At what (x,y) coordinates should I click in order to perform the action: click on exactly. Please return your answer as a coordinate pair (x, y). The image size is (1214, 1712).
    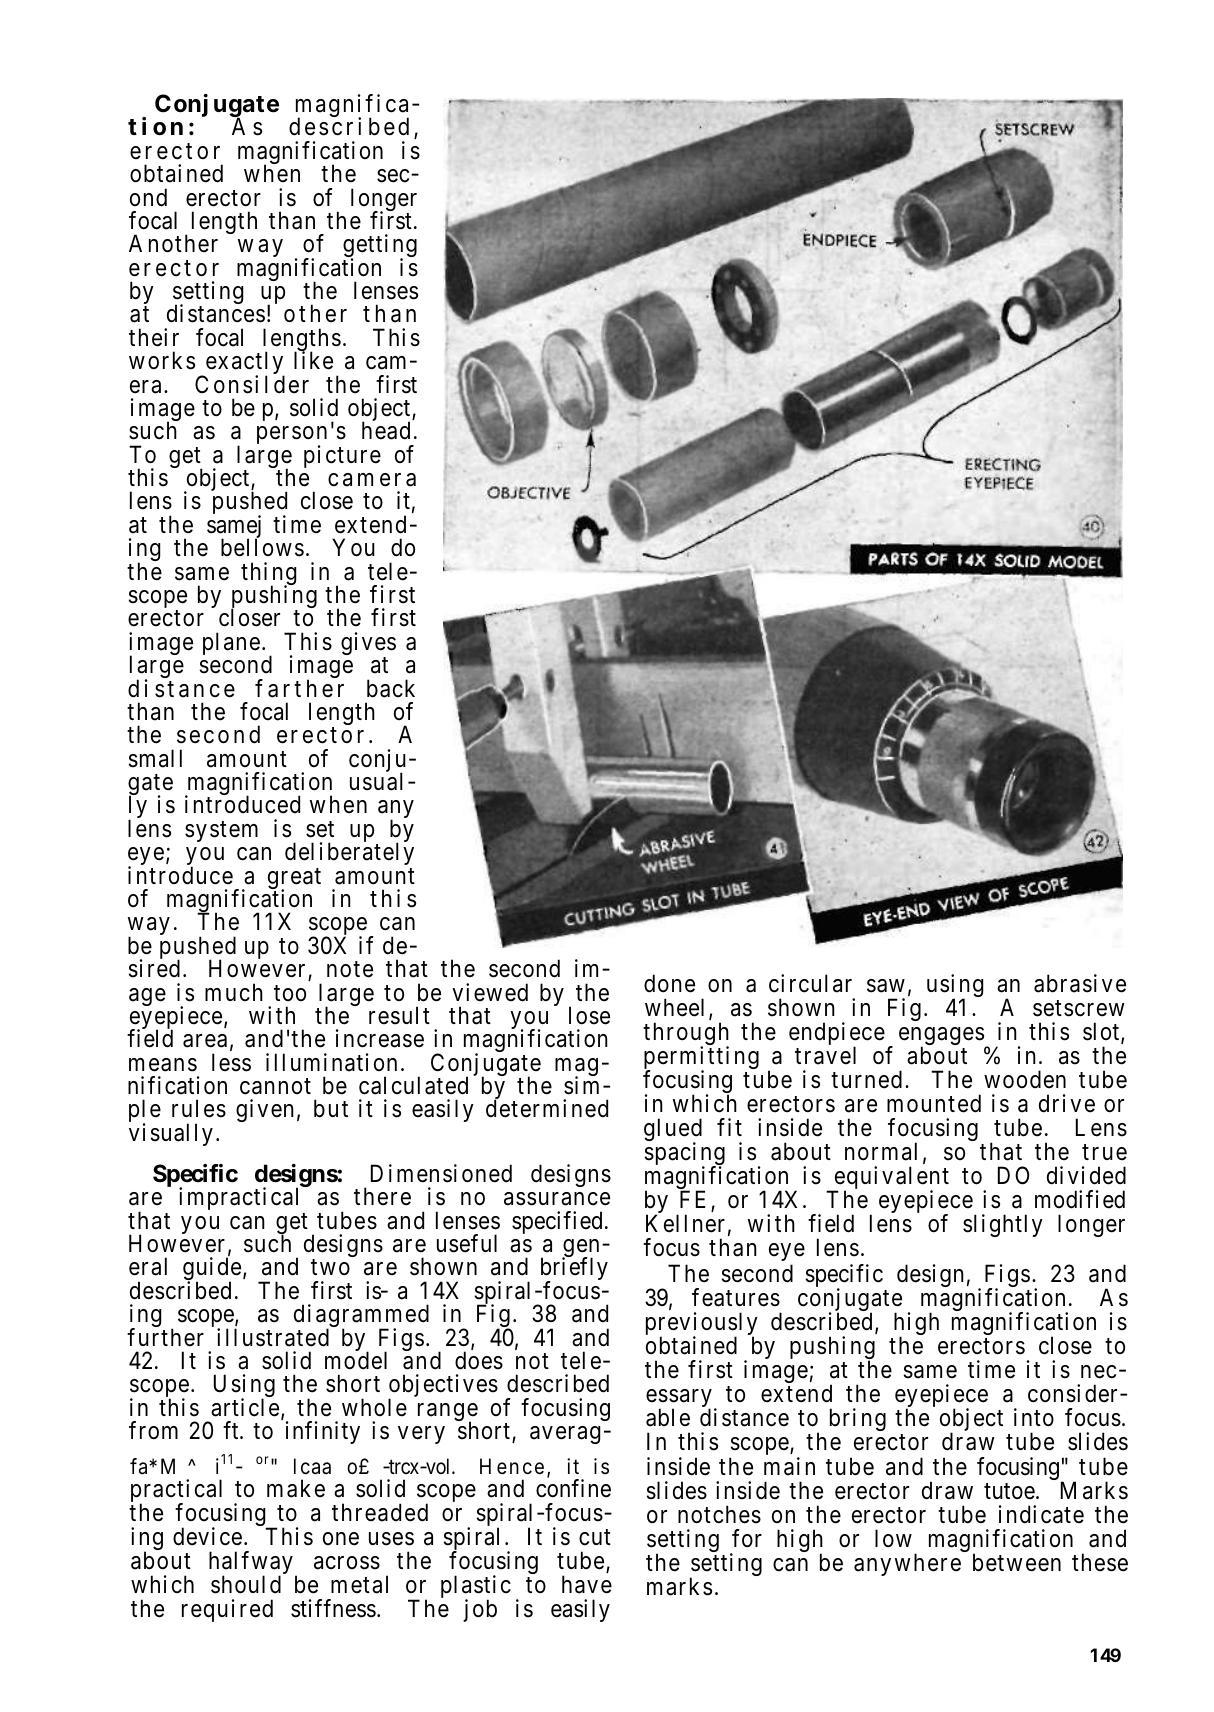
    Looking at the image, I should click on (244, 364).
